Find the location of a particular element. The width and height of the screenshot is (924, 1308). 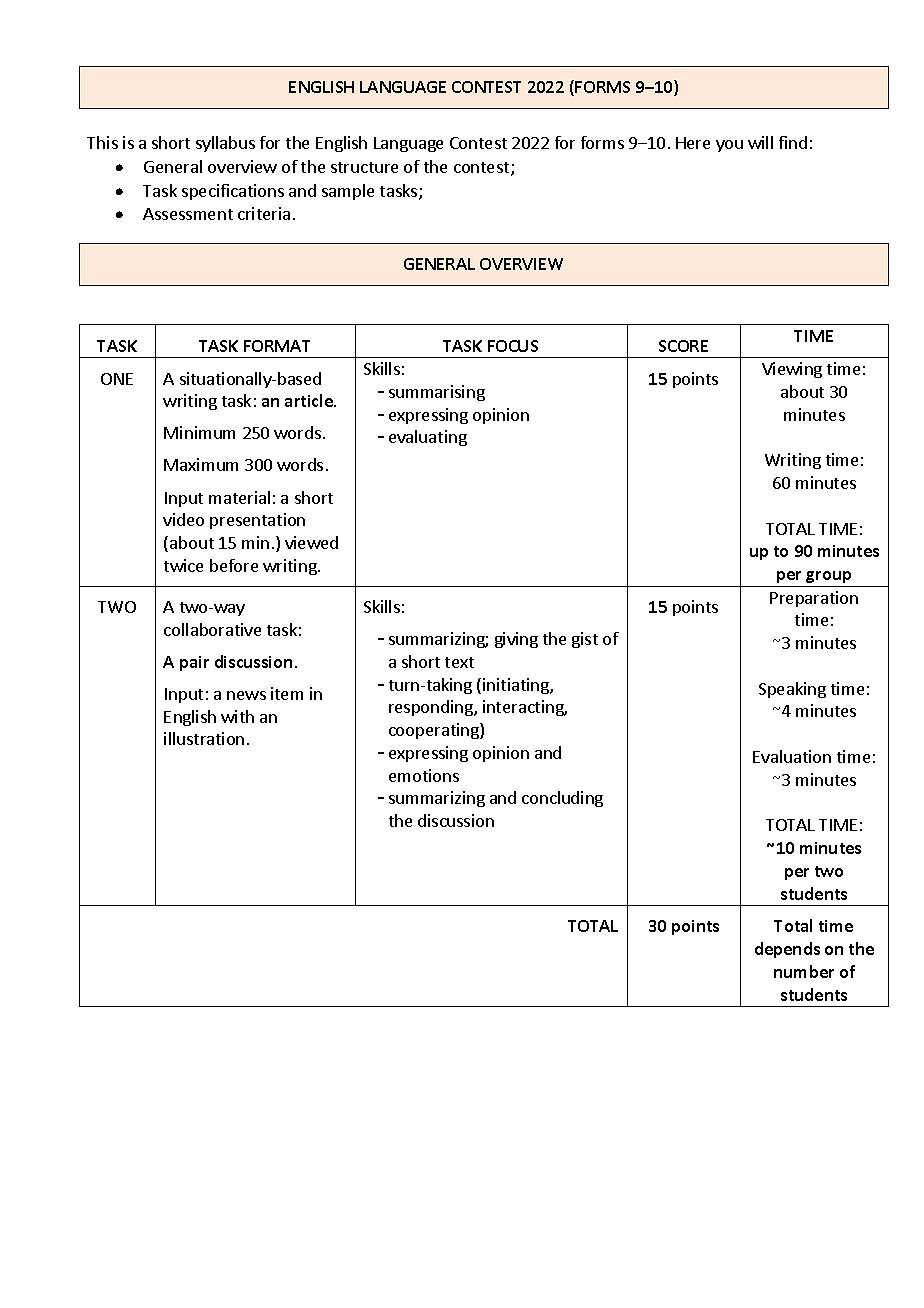

pair is located at coordinates (194, 663).
